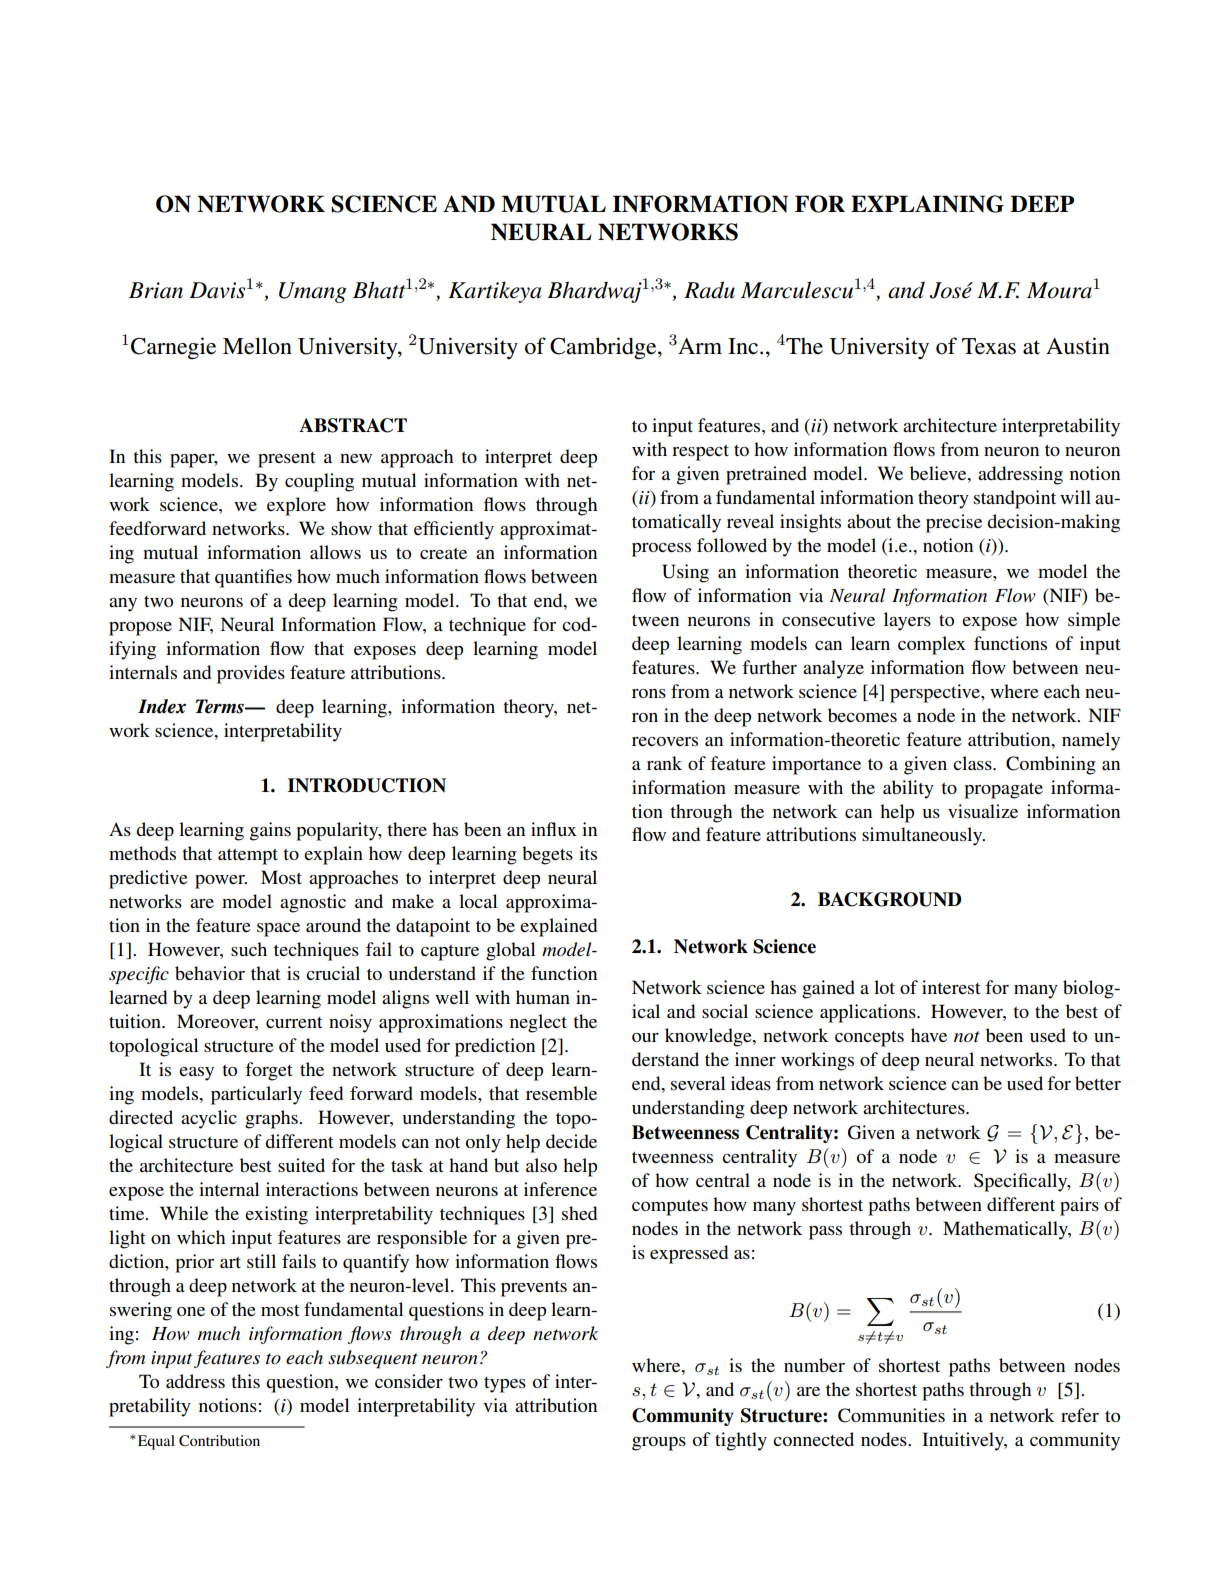 The height and width of the image is (1588, 1227). Describe the element at coordinates (588, 853) in the image. I see `its` at that location.
